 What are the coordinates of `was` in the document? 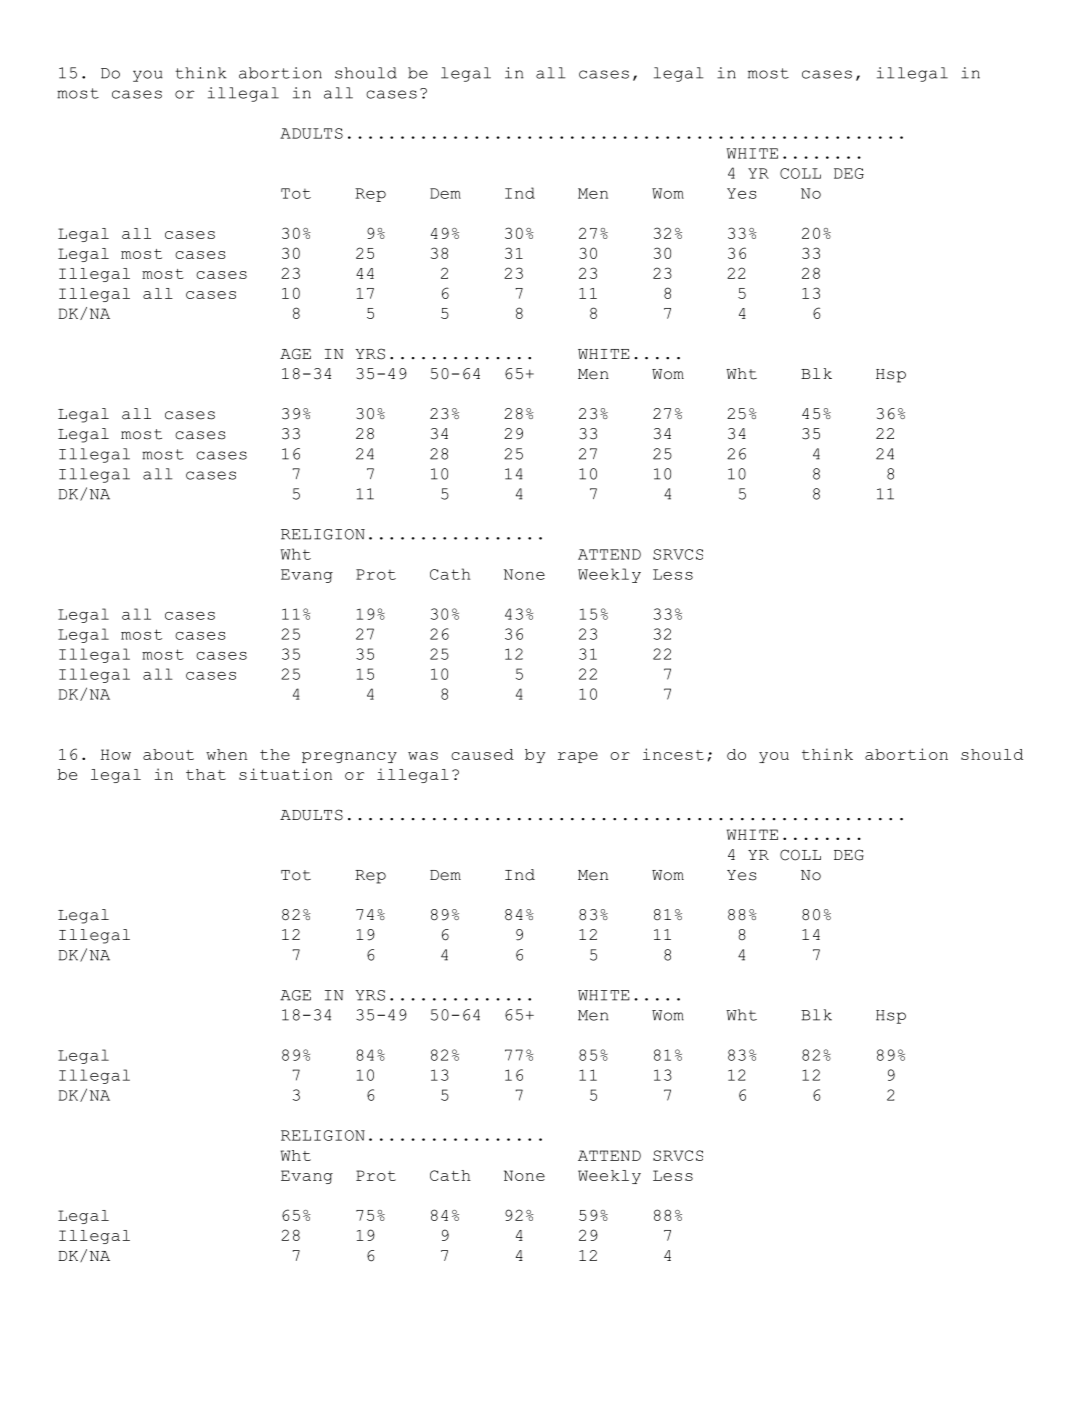 It's located at (423, 756).
